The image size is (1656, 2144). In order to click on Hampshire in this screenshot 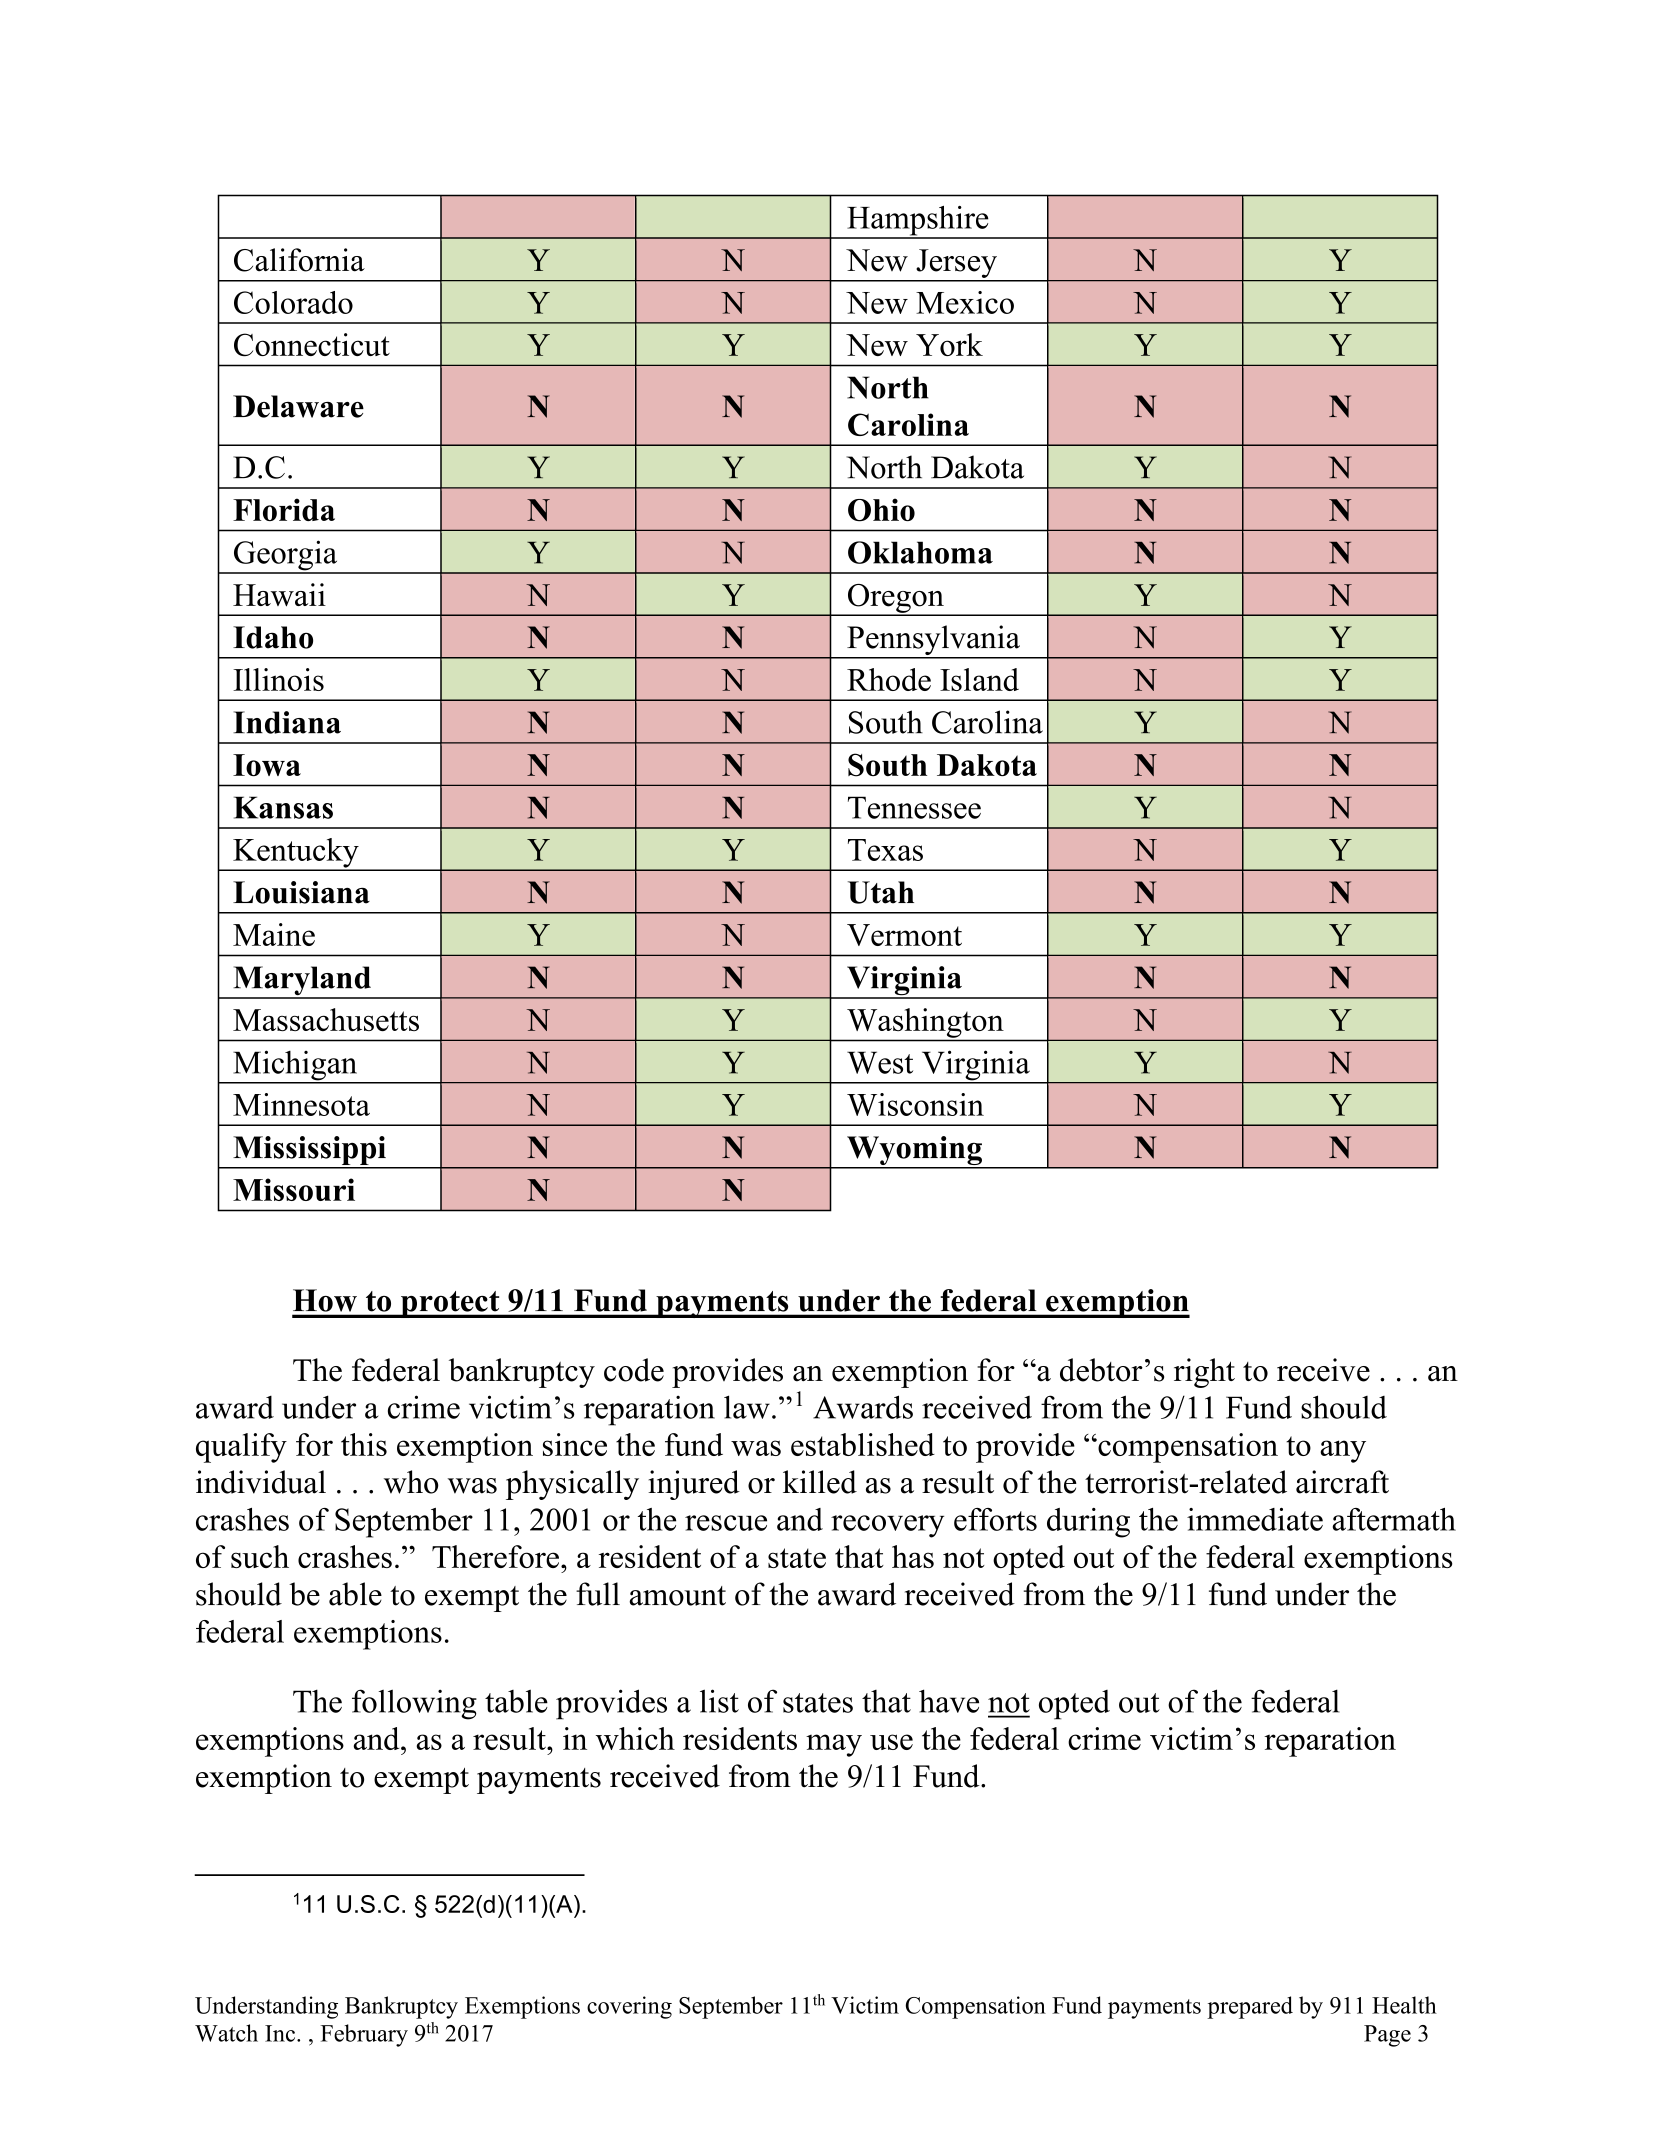, I will do `click(918, 222)`.
